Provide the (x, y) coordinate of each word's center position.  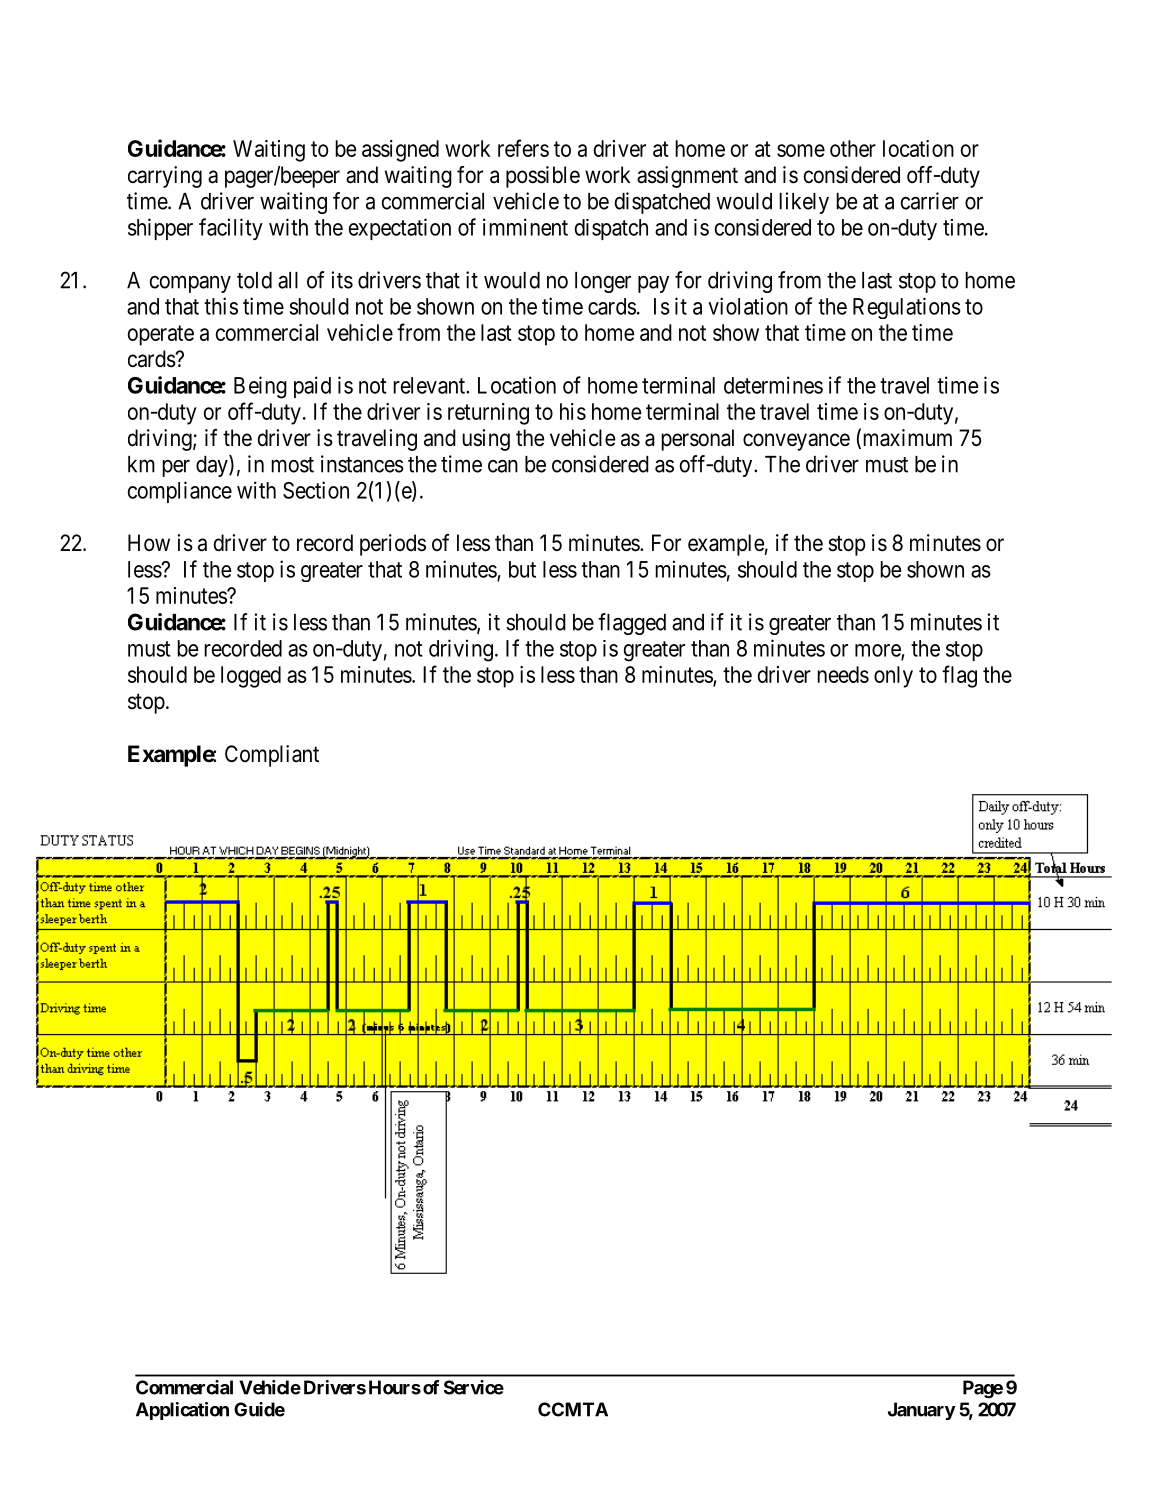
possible (543, 177)
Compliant (272, 756)
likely (804, 203)
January (922, 1411)
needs (843, 674)
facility (231, 229)
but (522, 569)
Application (182, 1411)
